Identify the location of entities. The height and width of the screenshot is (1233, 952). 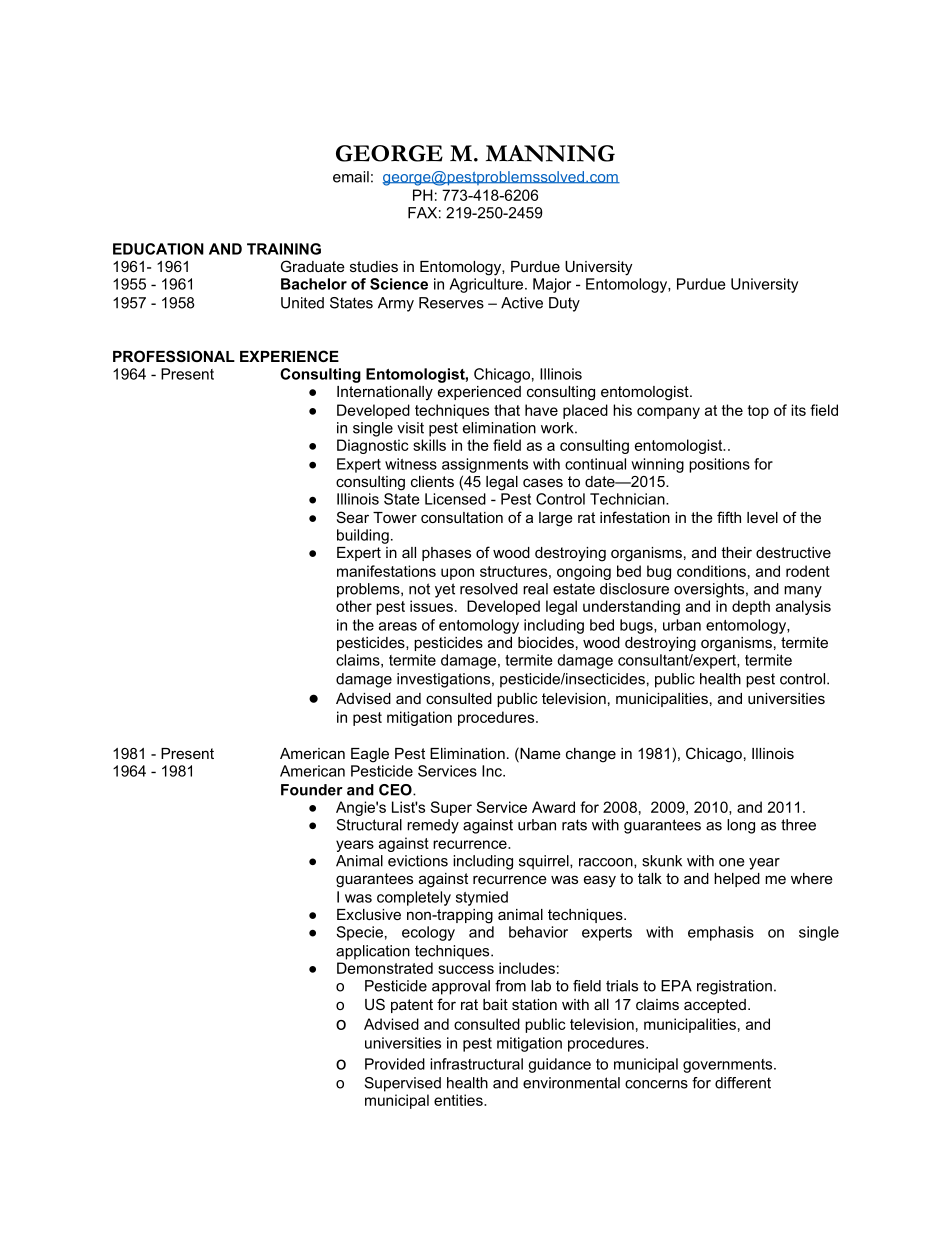
(459, 1100).
